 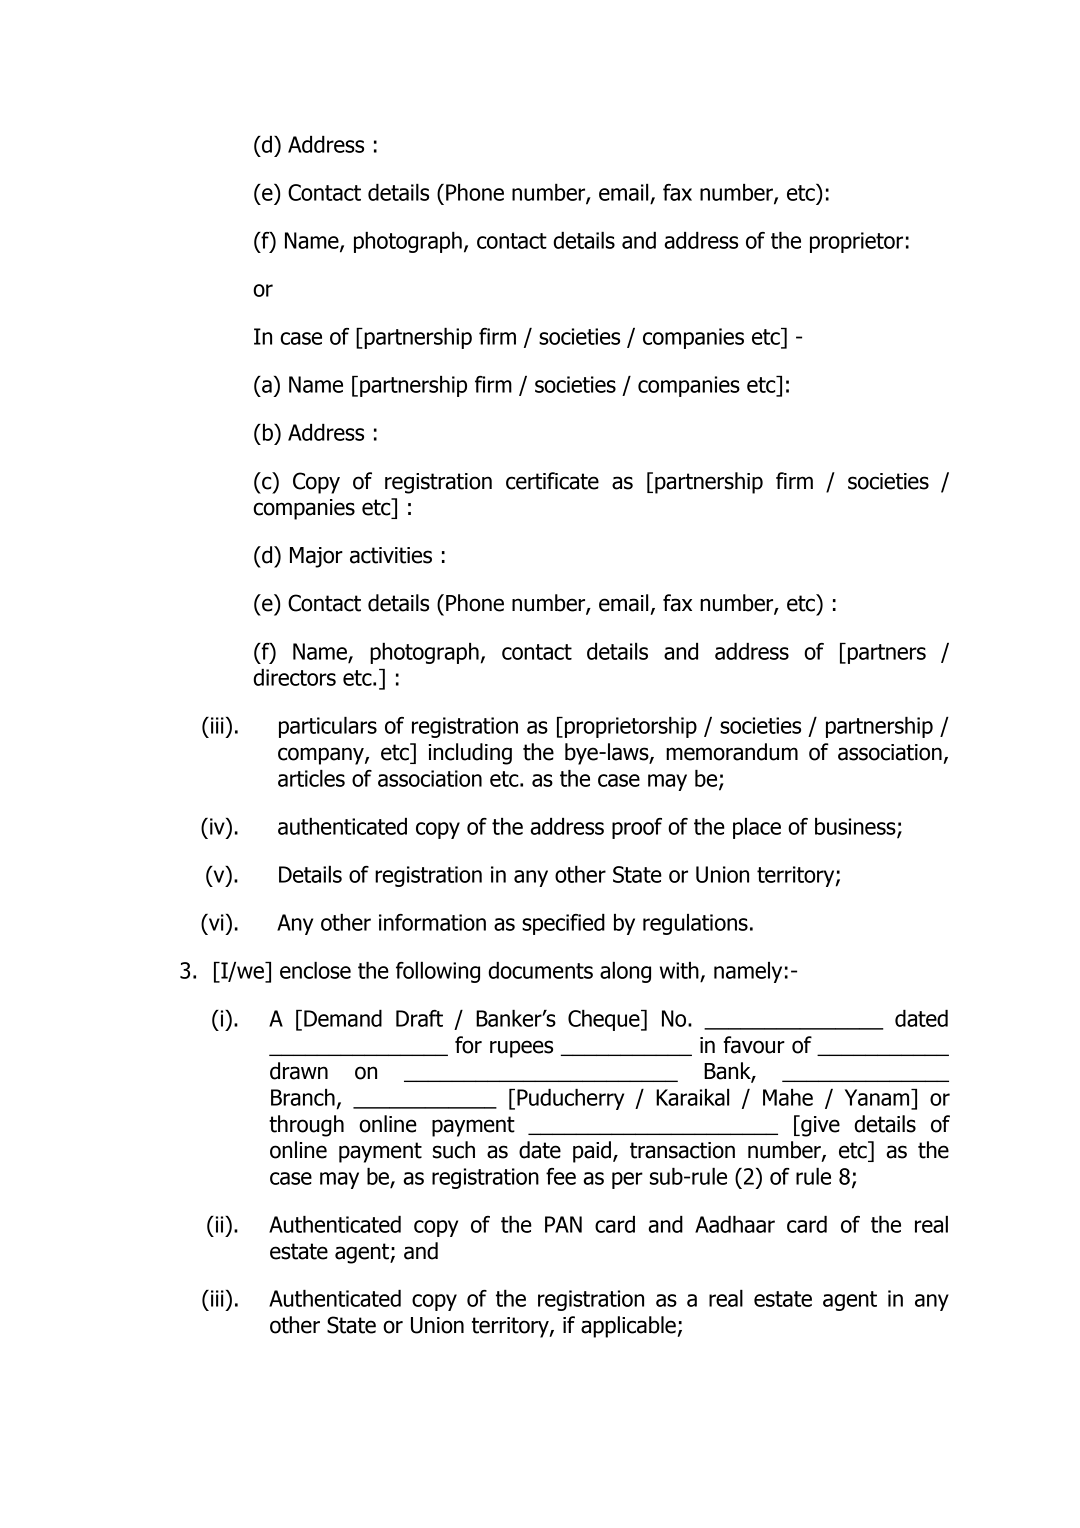 What do you see at coordinates (592, 1152) in the page?
I see `paid` at bounding box center [592, 1152].
